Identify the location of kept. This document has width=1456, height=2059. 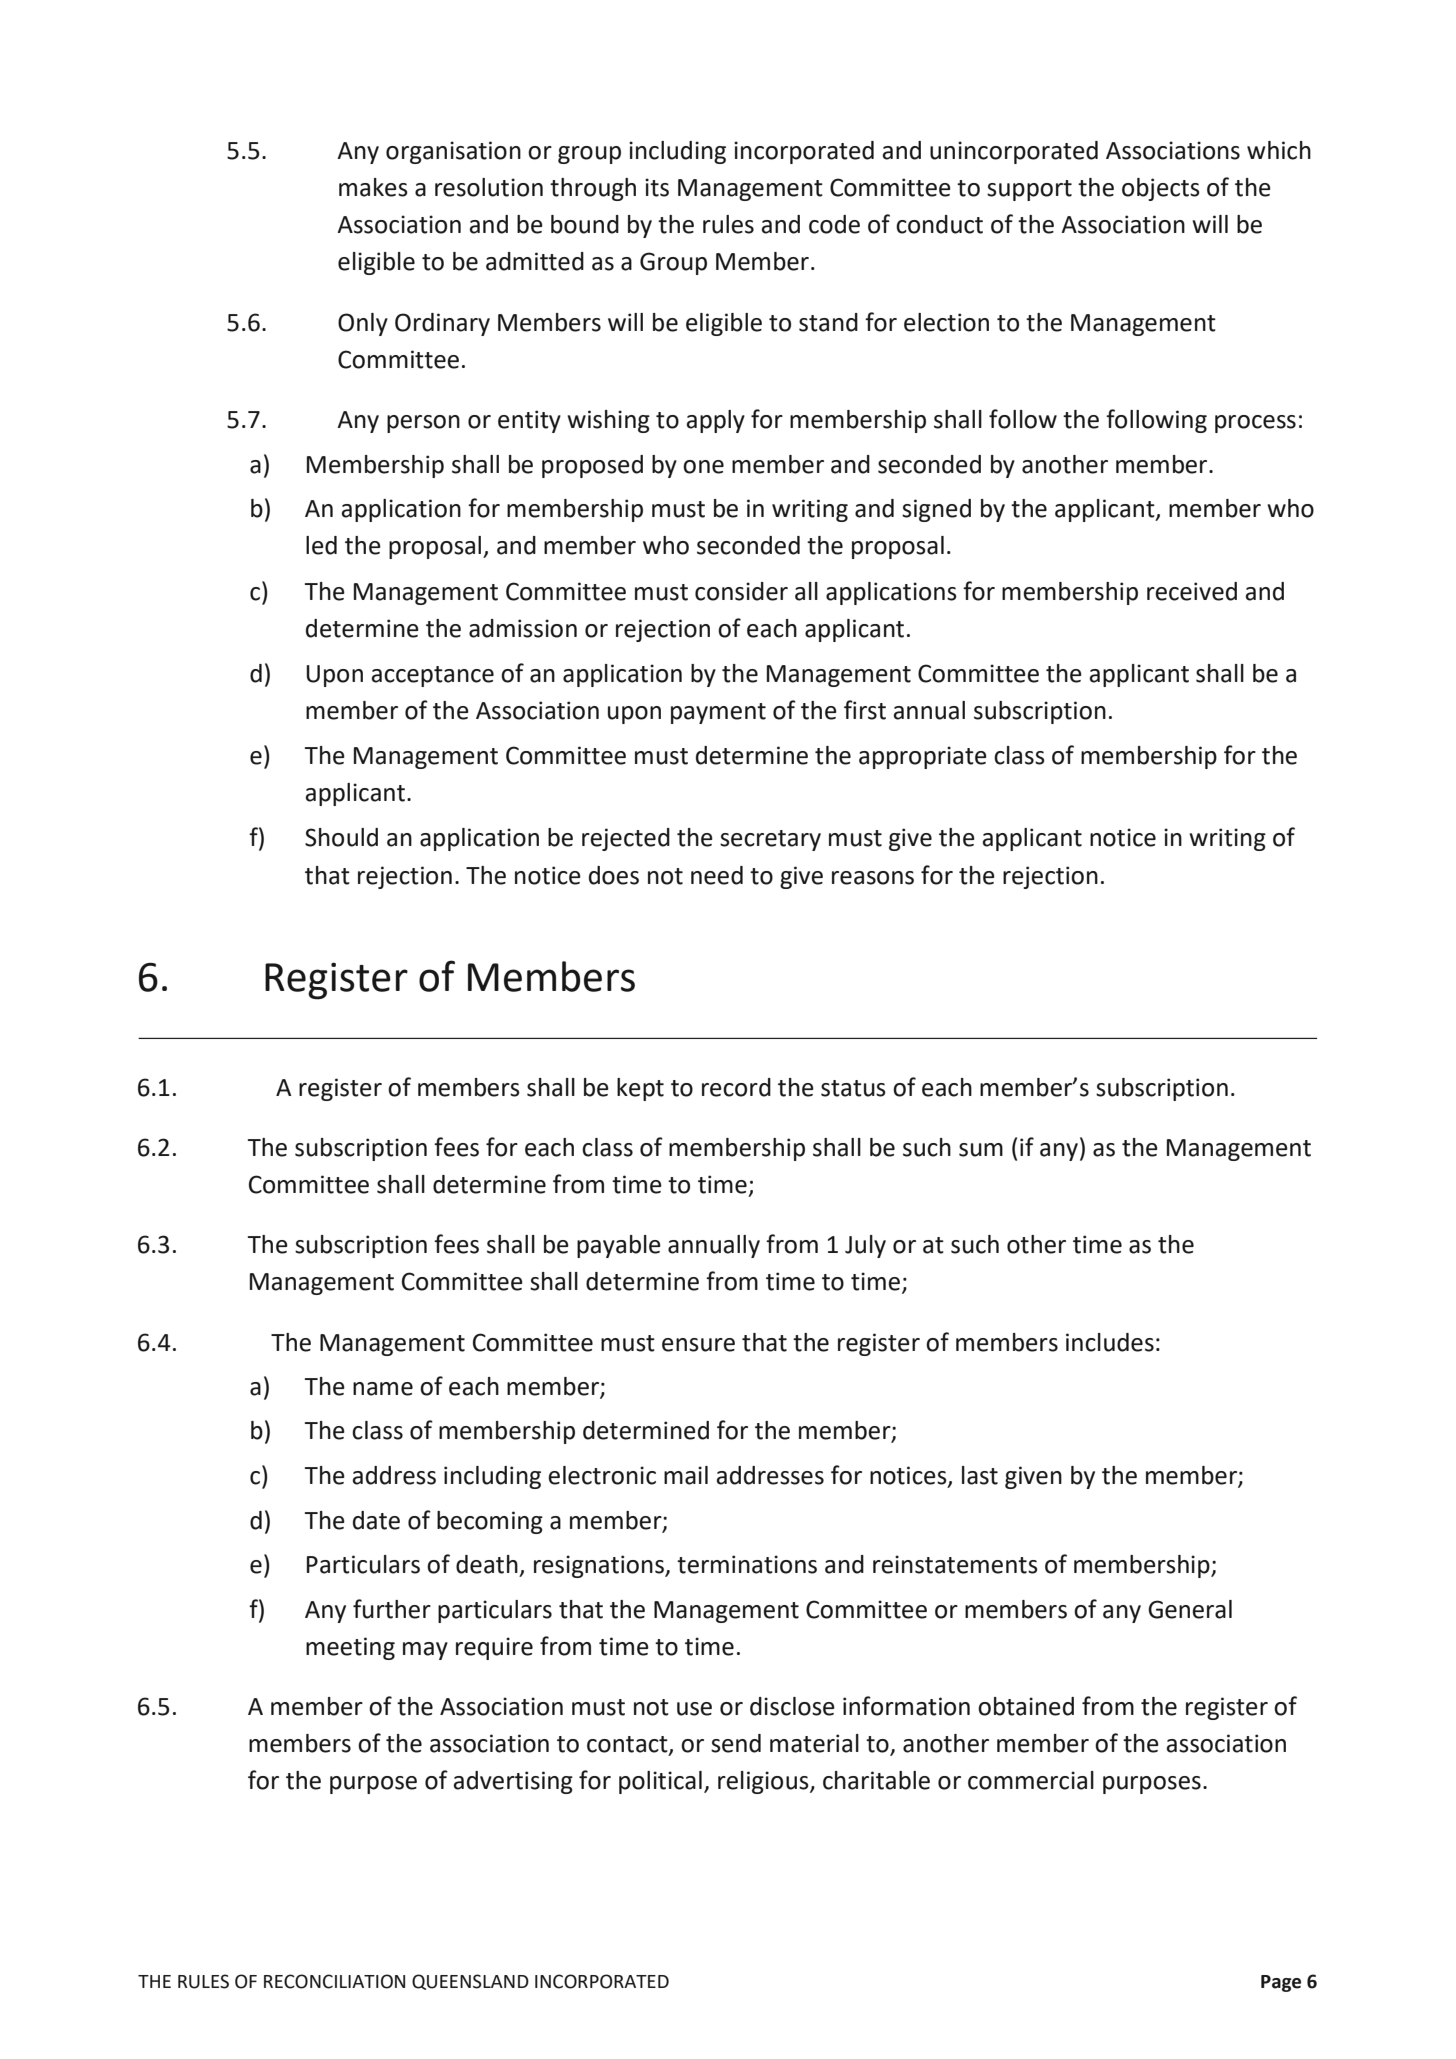
(640, 1089).
